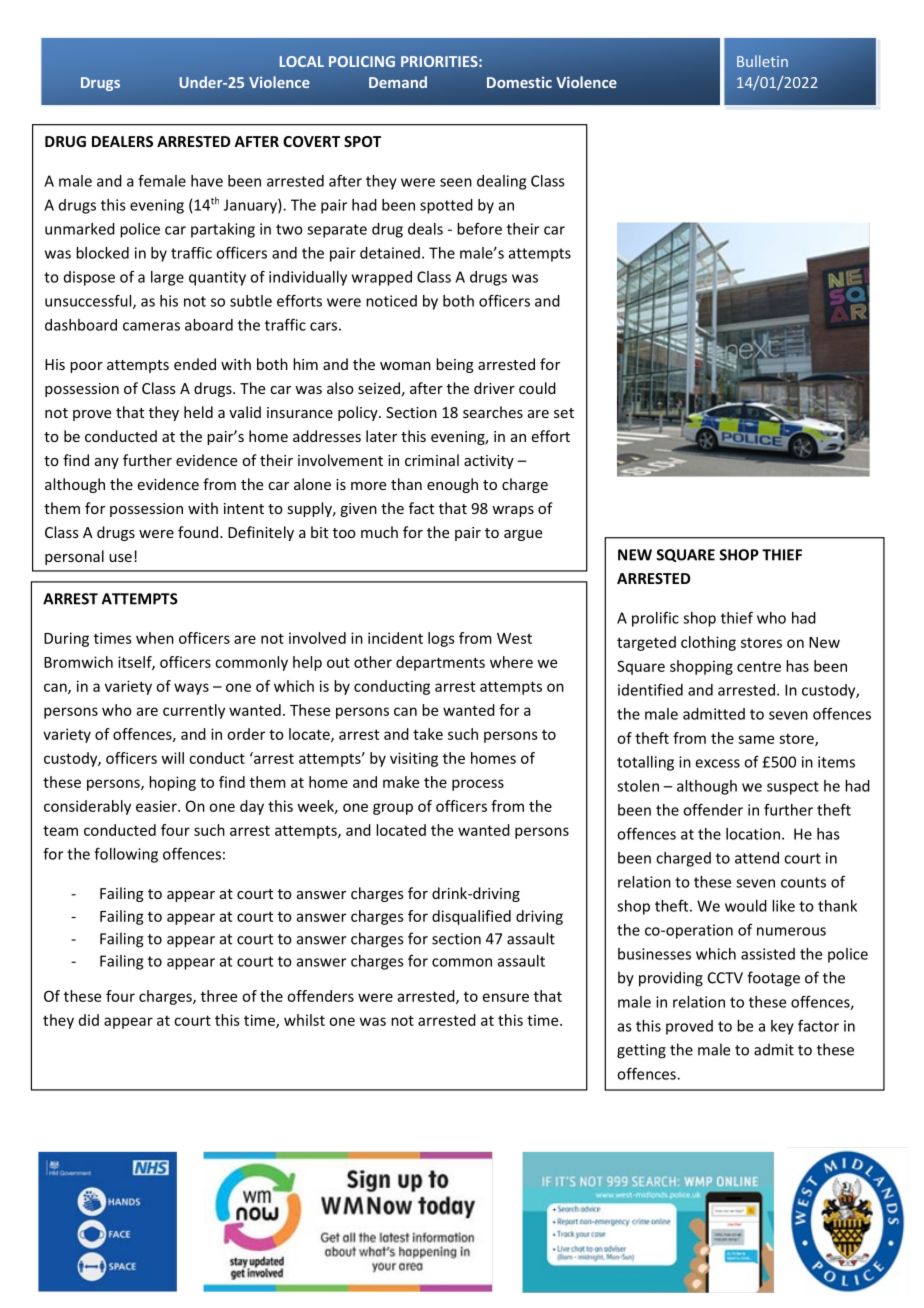 This image has width=924, height=1308. I want to click on key, so click(782, 1027).
